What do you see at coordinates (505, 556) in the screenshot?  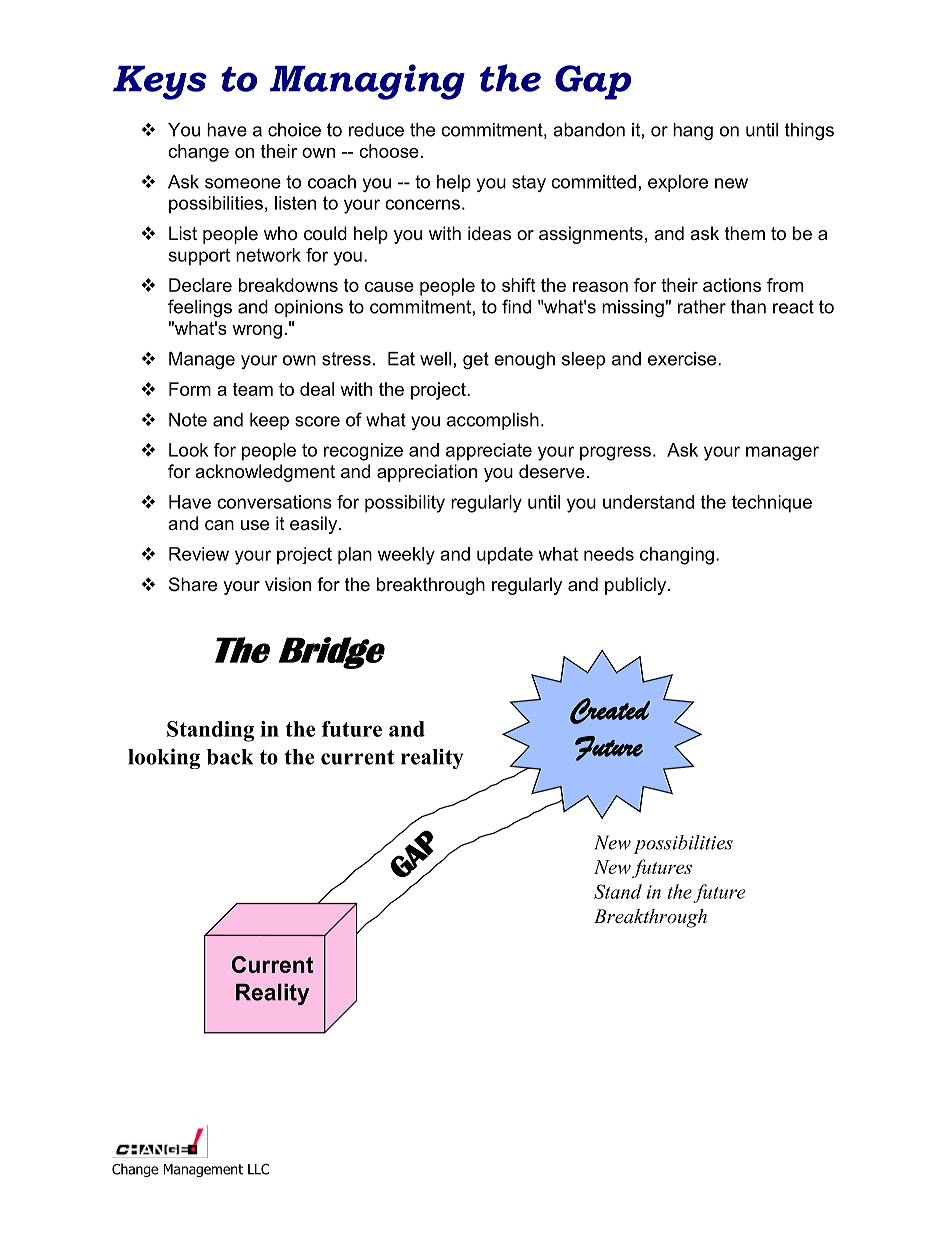 I see `update` at bounding box center [505, 556].
